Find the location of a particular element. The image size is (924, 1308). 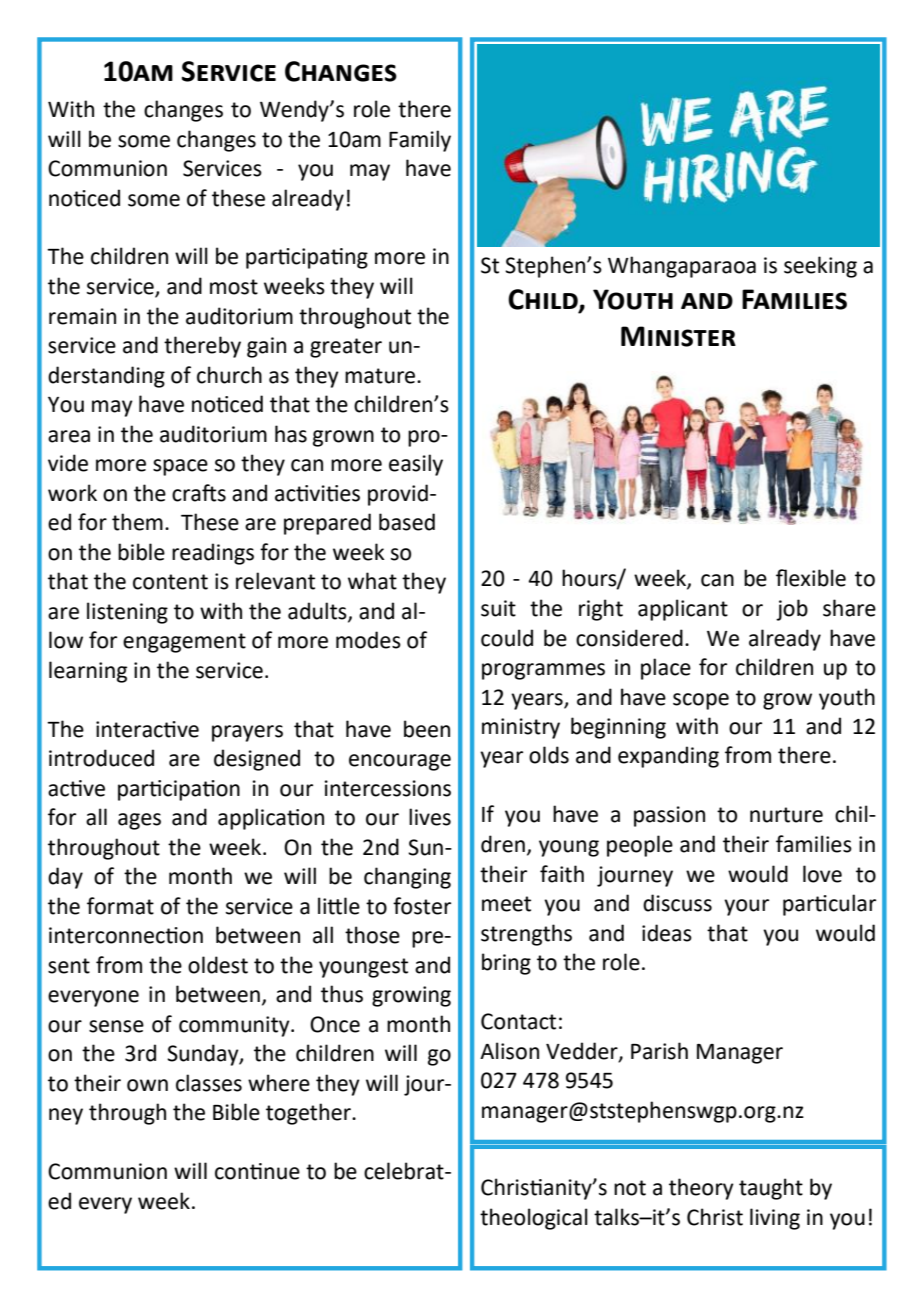

foster is located at coordinates (422, 906).
